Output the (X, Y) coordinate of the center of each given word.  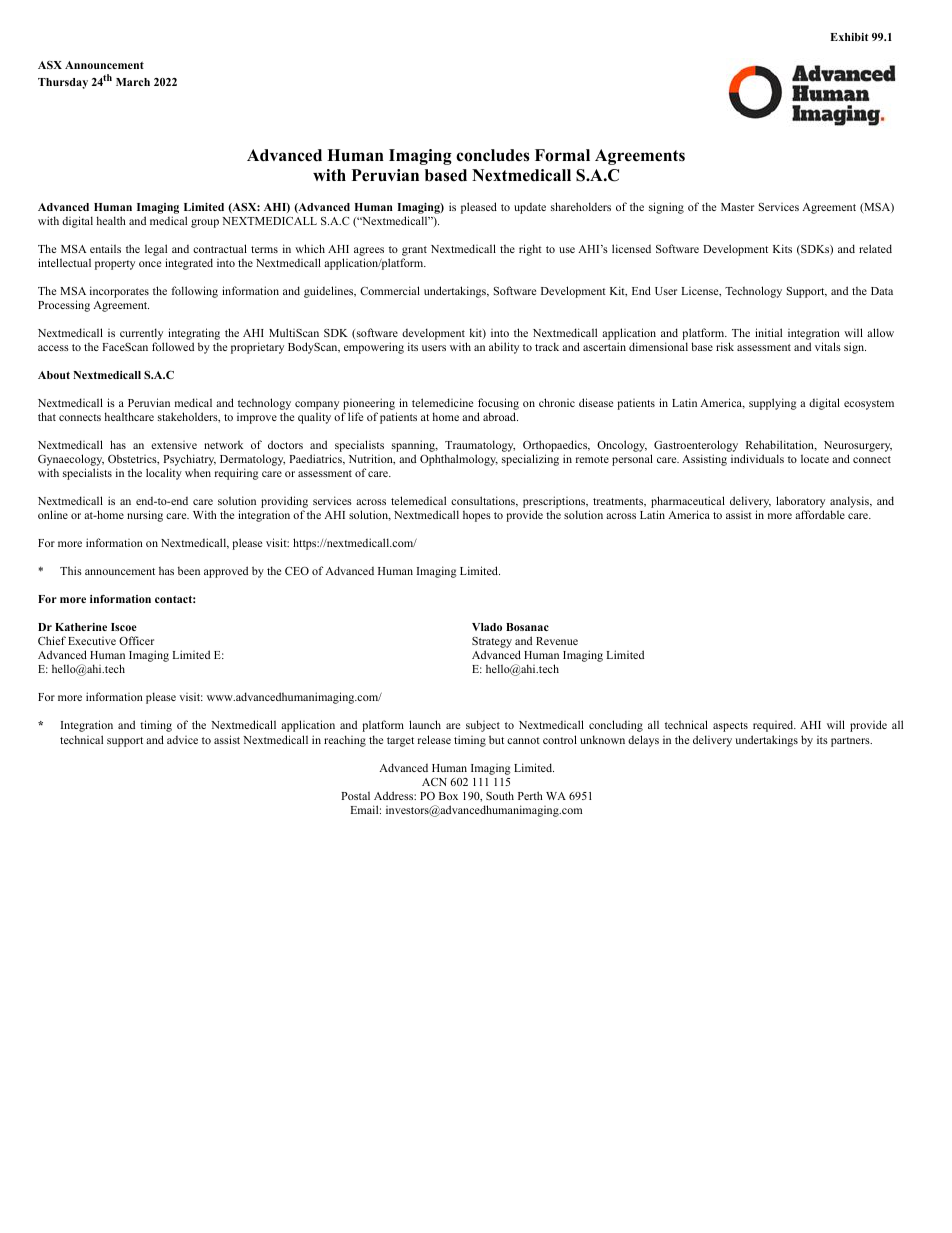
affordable (820, 514)
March (133, 82)
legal (156, 251)
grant (414, 252)
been (189, 571)
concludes (493, 155)
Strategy (492, 644)
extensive (174, 445)
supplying (773, 404)
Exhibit (849, 37)
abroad (500, 416)
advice (182, 740)
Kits (782, 248)
